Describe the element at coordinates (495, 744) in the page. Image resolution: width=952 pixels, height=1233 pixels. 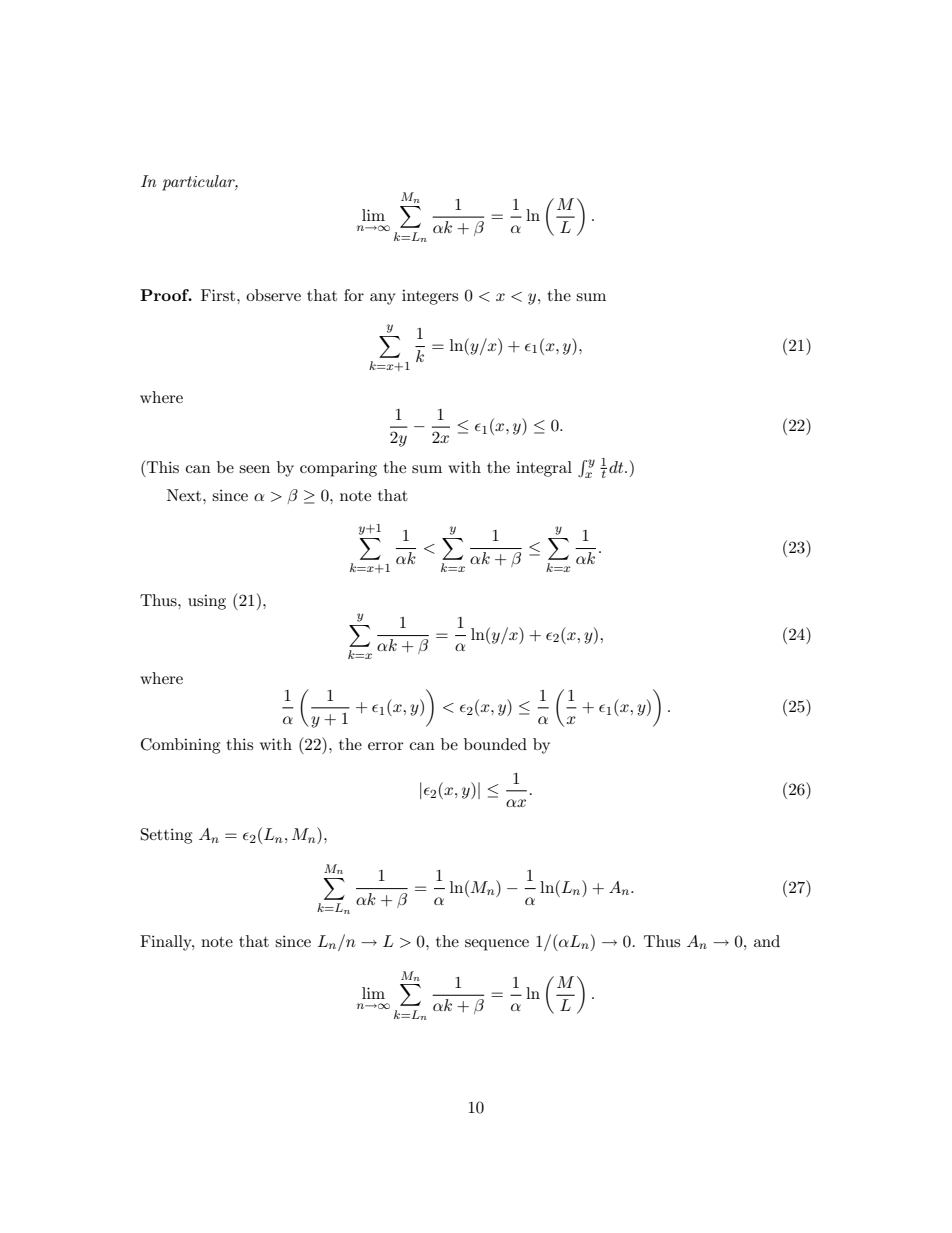
I see `bounded` at that location.
